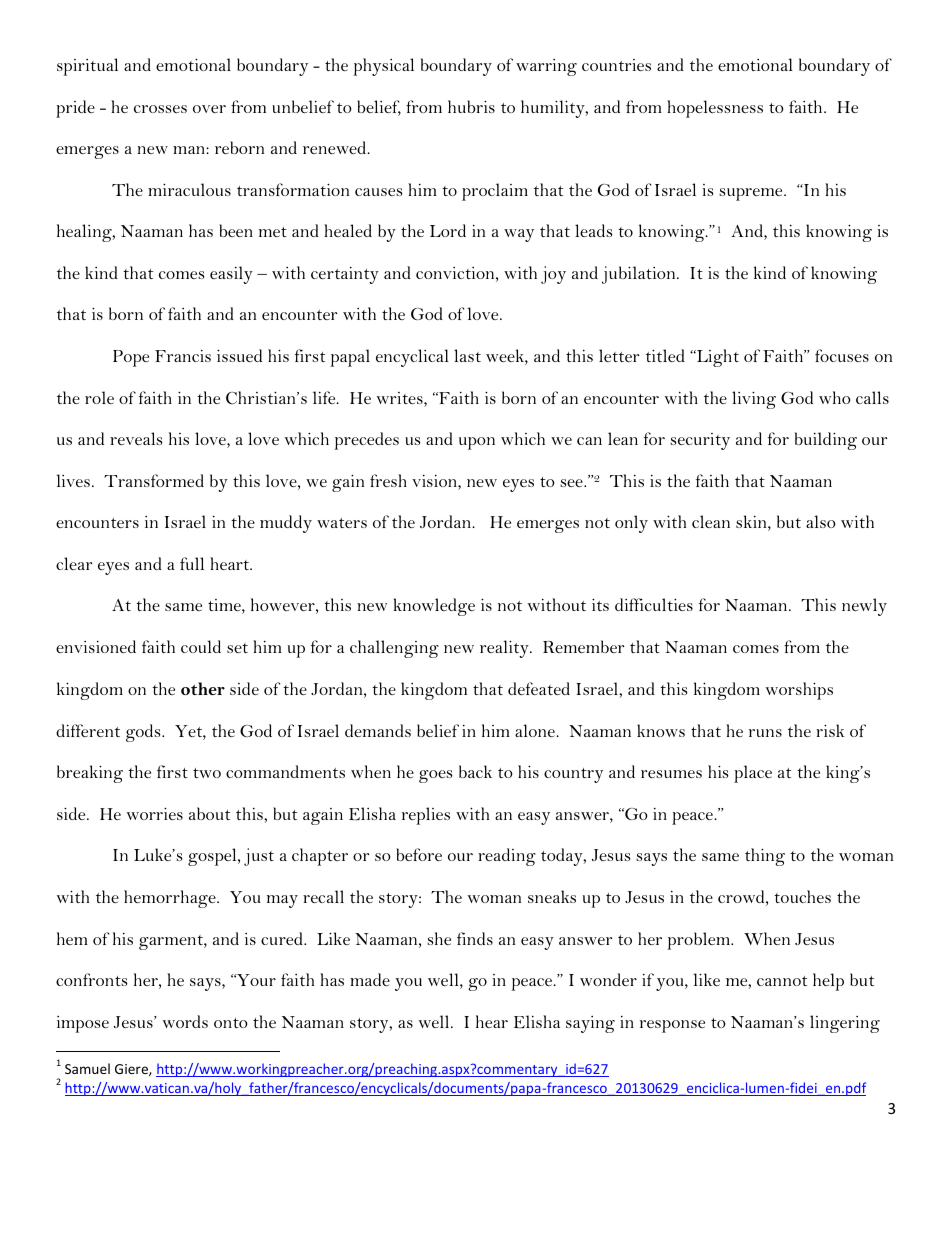 The image size is (952, 1233). Describe the element at coordinates (845, 1024) in the image. I see `lingering` at that location.
